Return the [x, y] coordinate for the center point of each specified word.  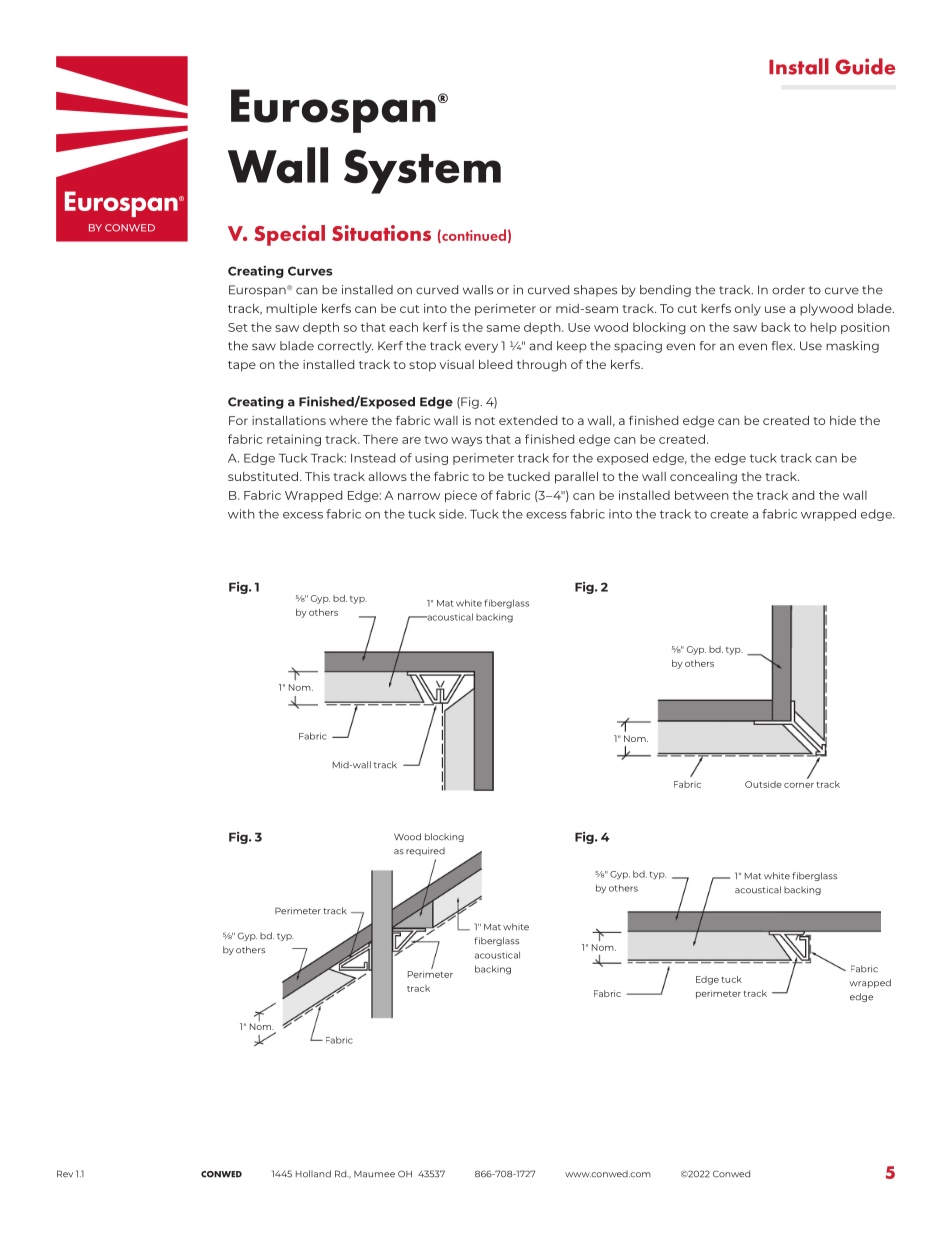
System [422, 171]
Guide [865, 66]
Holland [313, 1174]
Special [289, 235]
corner [799, 785]
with [241, 514]
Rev [65, 1174]
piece [461, 496]
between [702, 495]
